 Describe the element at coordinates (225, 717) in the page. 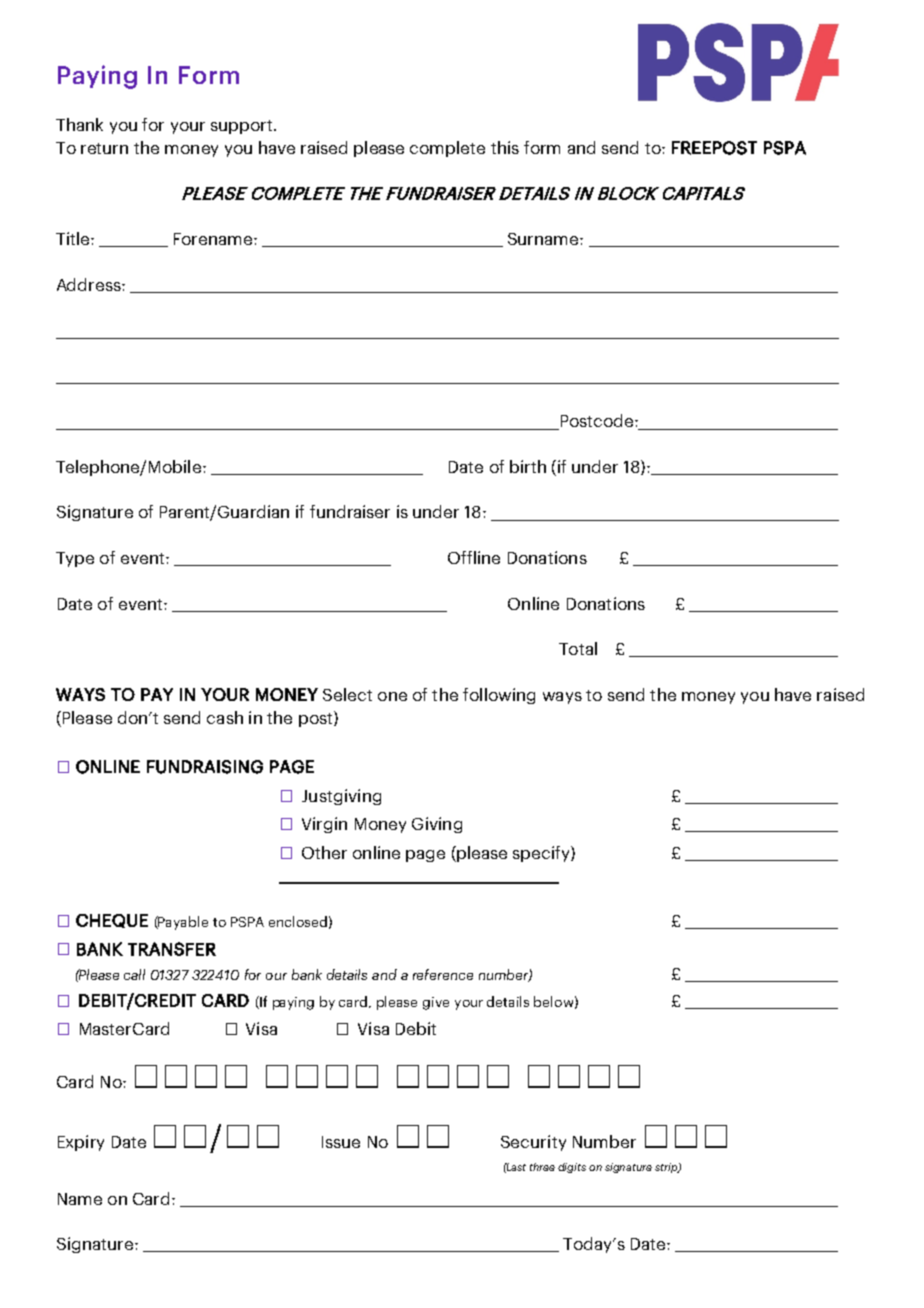

I see `cash` at that location.
